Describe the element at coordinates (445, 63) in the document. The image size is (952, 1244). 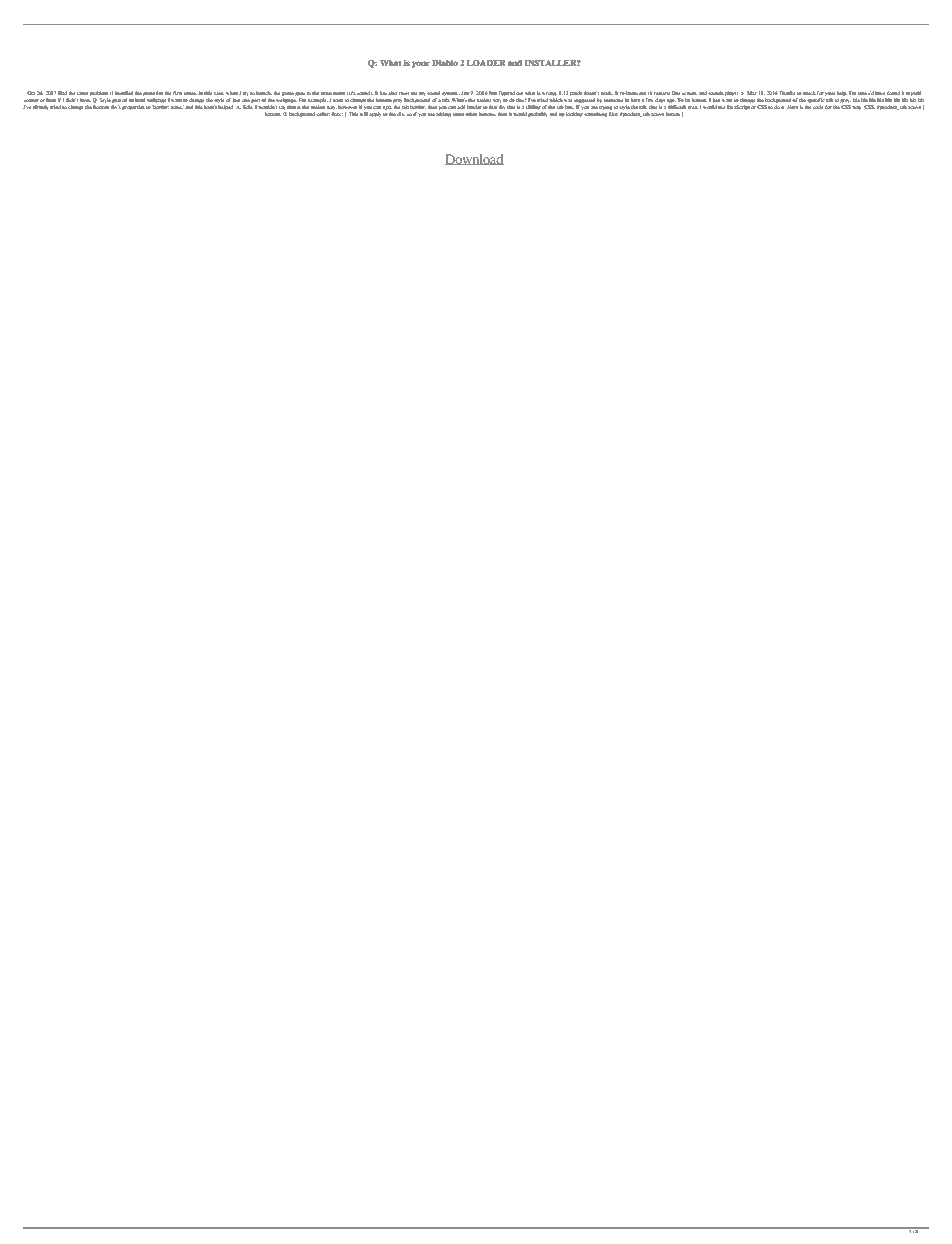
I see `Diablo` at that location.
